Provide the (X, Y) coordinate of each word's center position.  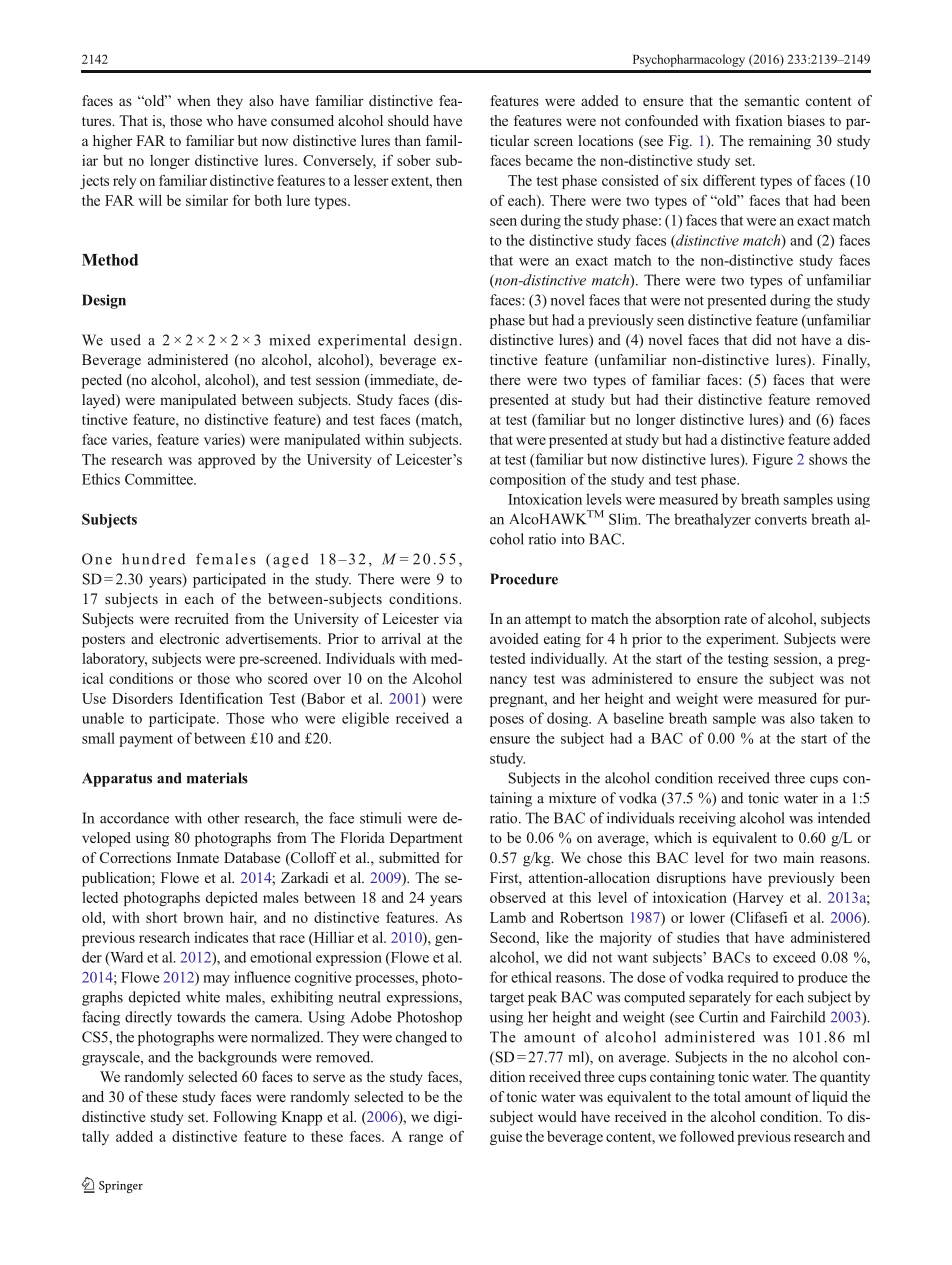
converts (781, 520)
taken (836, 718)
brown (203, 917)
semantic (772, 100)
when (194, 100)
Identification (221, 698)
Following (245, 1118)
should (408, 120)
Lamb (508, 917)
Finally (846, 361)
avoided (514, 638)
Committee (160, 479)
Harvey (760, 899)
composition (528, 480)
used (125, 340)
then (449, 180)
